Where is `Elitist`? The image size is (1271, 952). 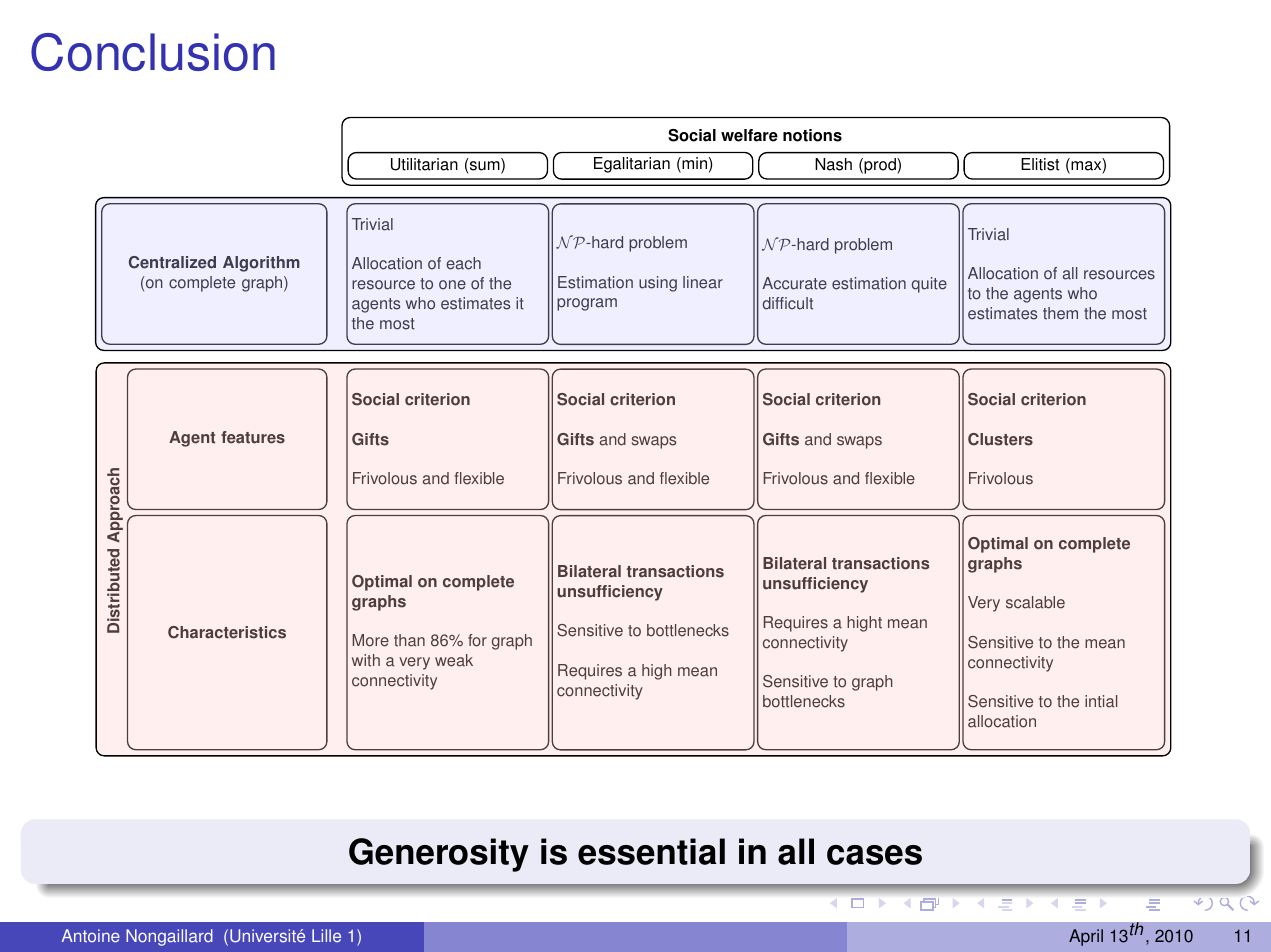 Elitist is located at coordinates (1040, 164).
